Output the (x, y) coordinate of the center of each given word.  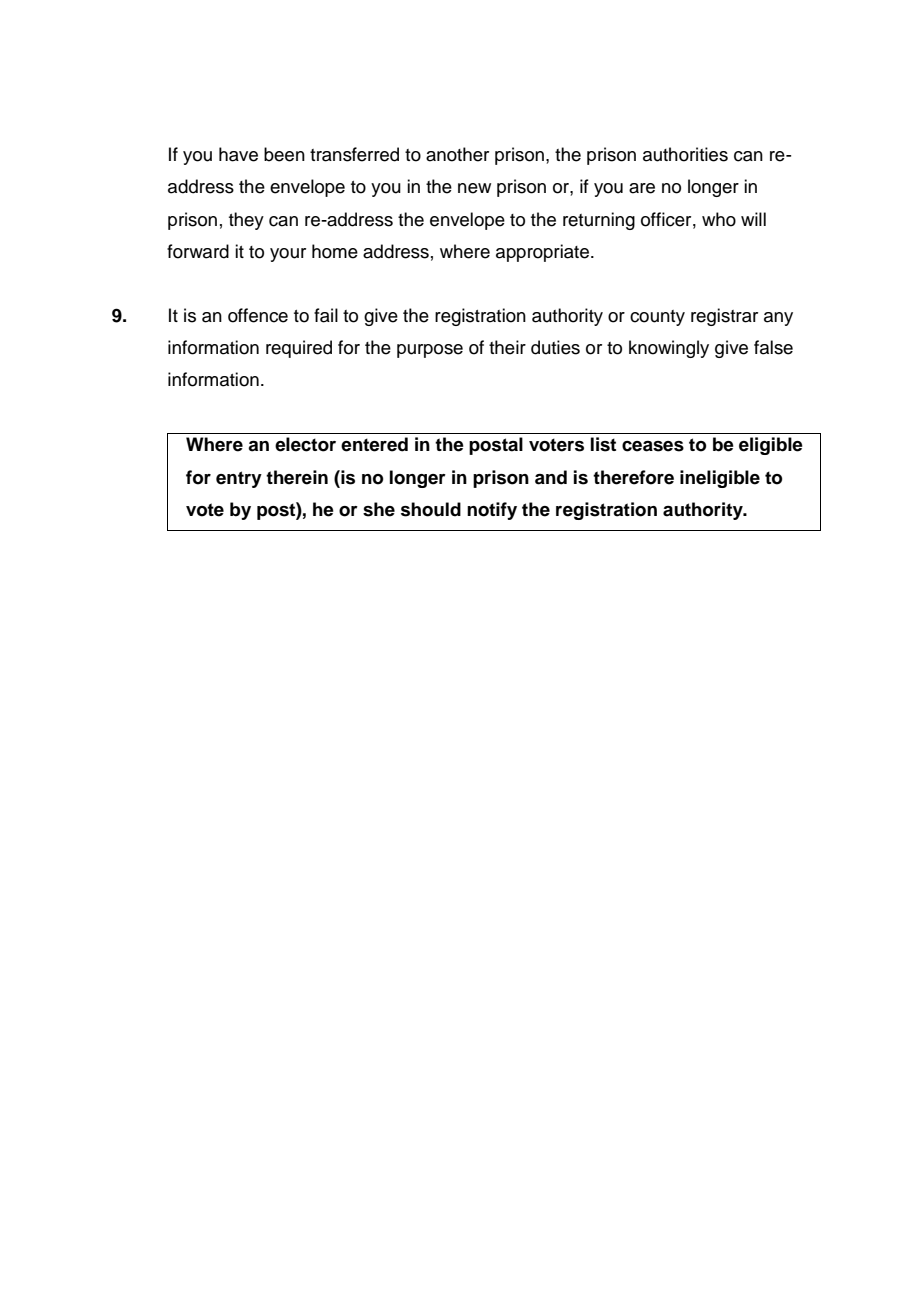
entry (239, 479)
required (299, 349)
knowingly (669, 349)
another (457, 154)
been (284, 154)
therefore (633, 477)
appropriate (542, 253)
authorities (685, 154)
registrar (724, 317)
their (507, 347)
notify (492, 511)
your (288, 255)
